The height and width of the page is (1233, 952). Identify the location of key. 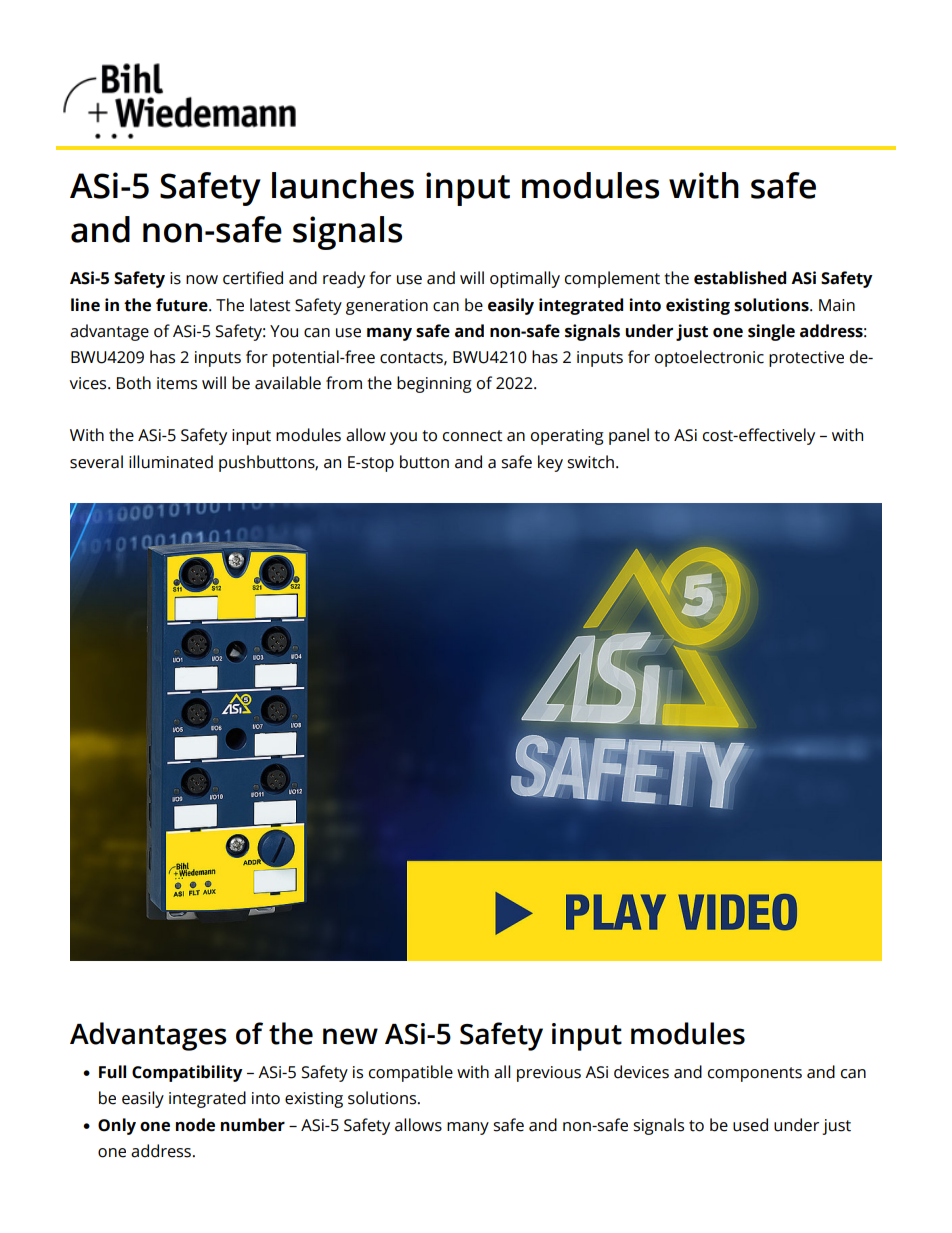
(550, 463).
